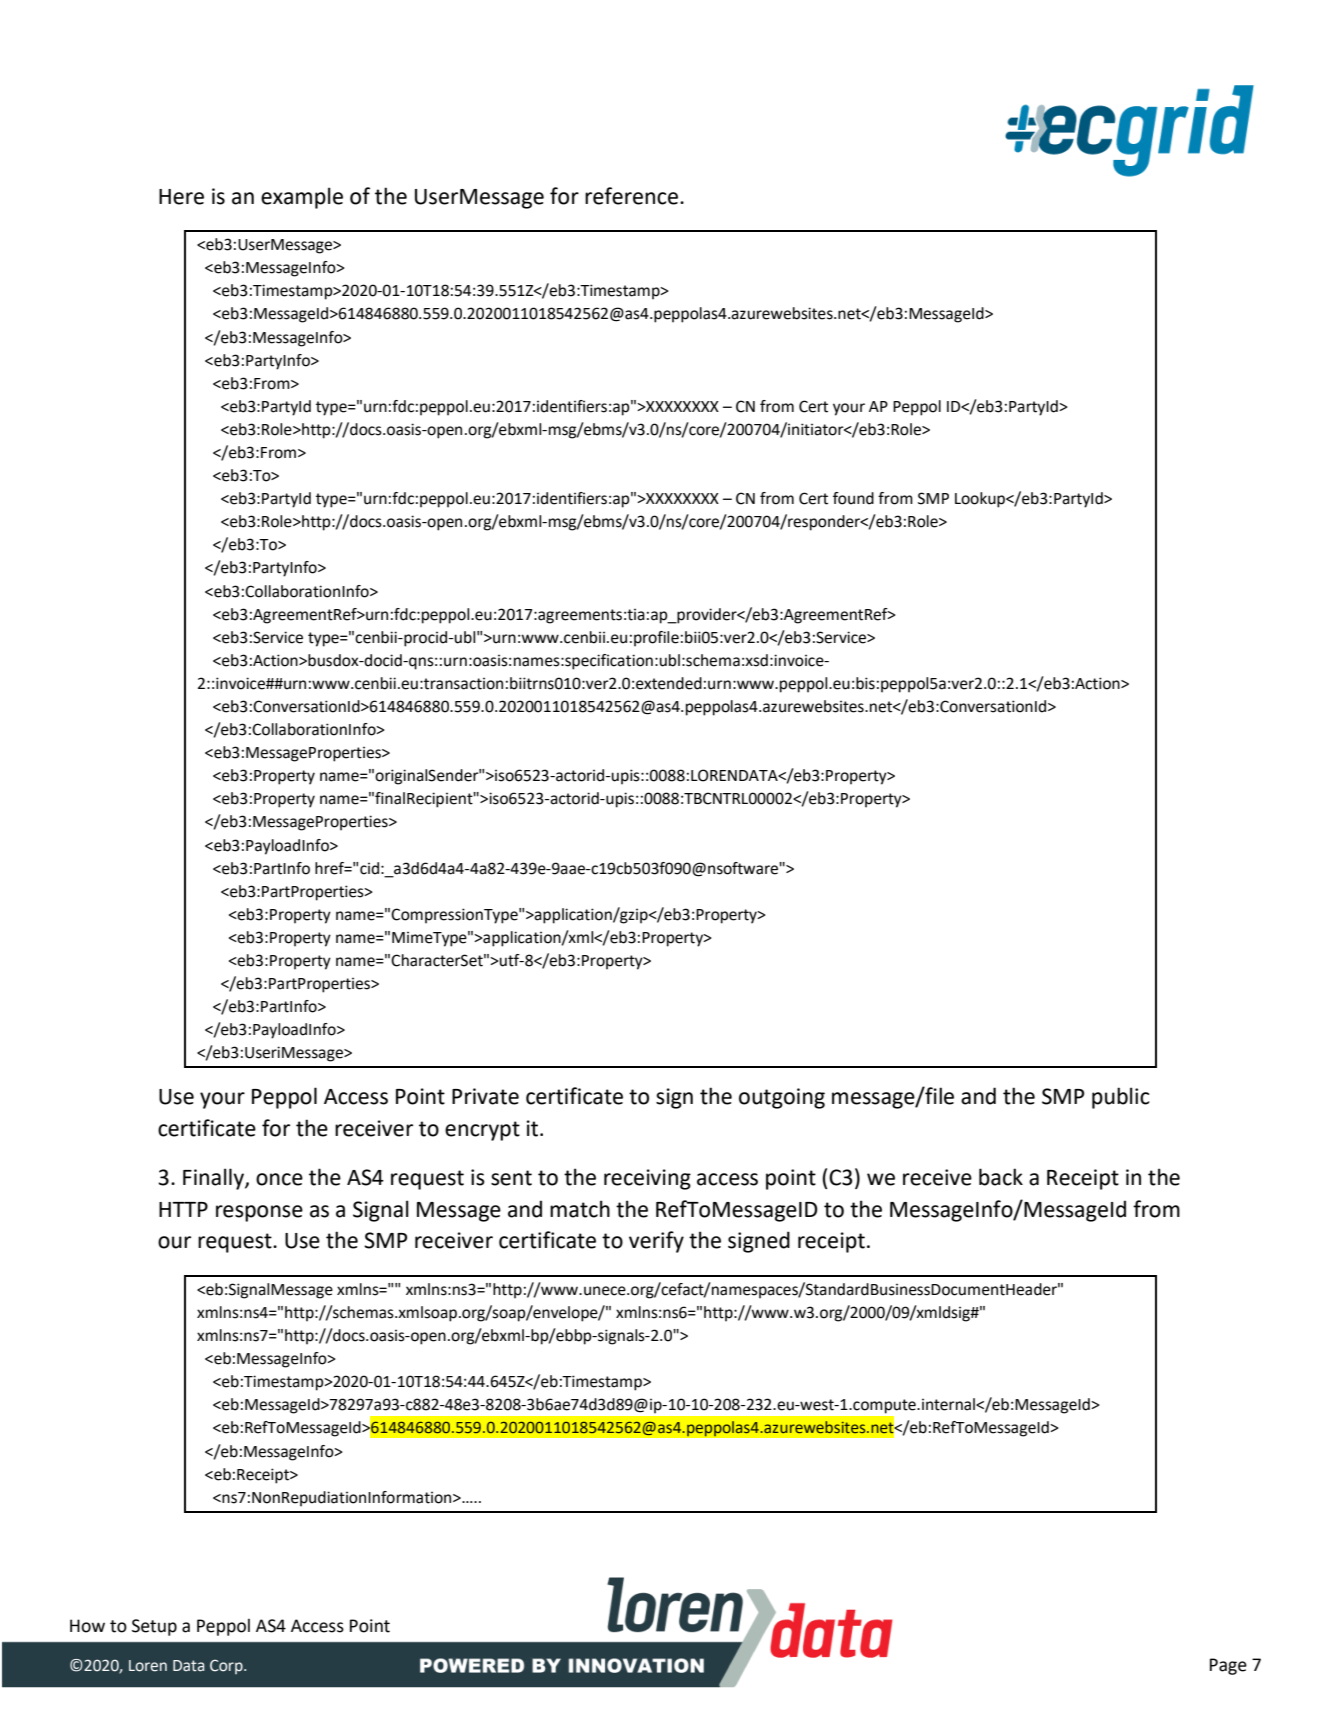 This screenshot has height=1735, width=1340. Describe the element at coordinates (259, 1213) in the screenshot. I see `response` at that location.
